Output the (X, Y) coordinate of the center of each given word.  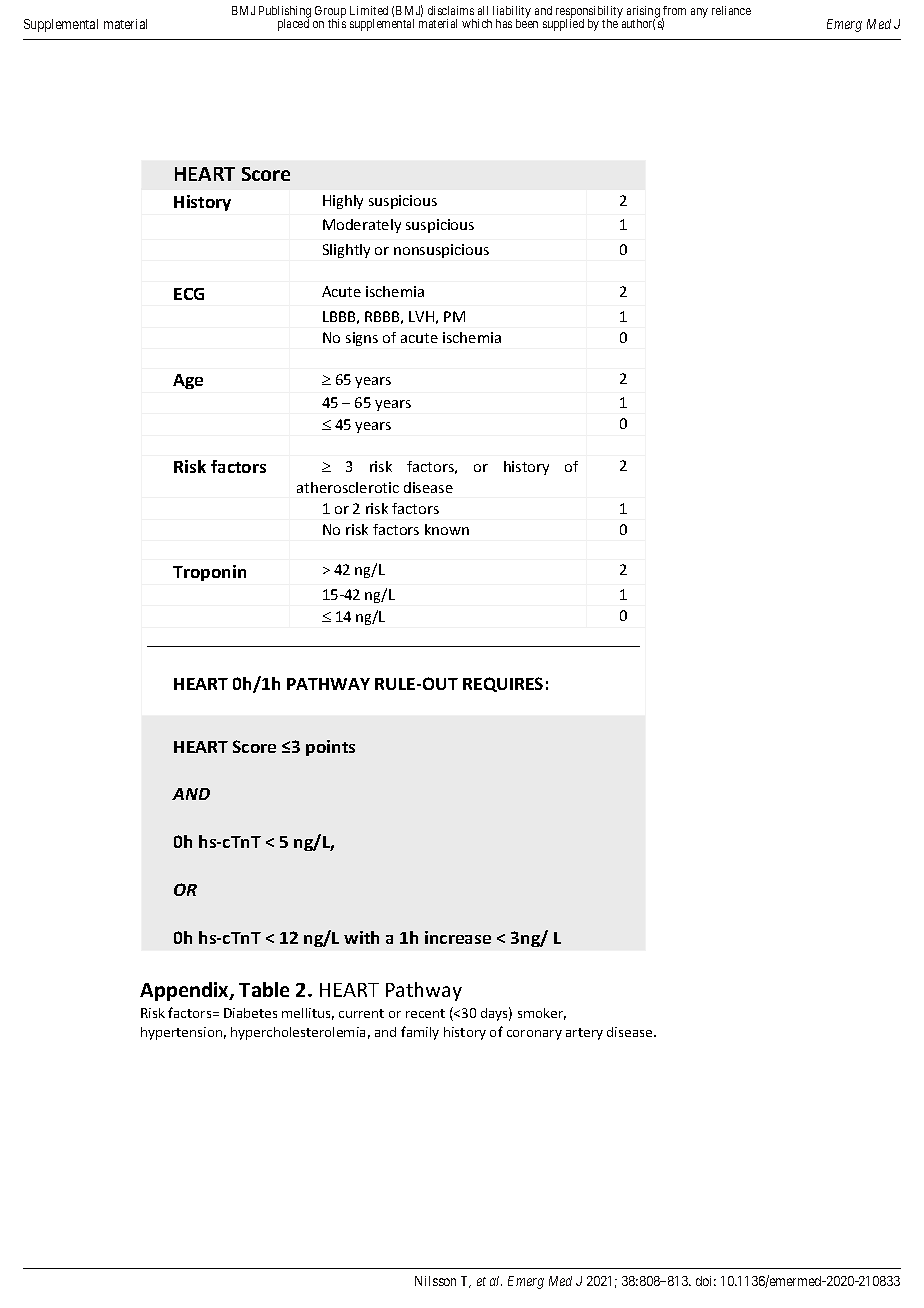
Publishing (285, 13)
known (447, 529)
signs (362, 339)
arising (643, 13)
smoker (542, 1014)
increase (458, 937)
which (477, 23)
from (674, 10)
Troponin (209, 573)
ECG (189, 294)
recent (425, 1013)
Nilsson (435, 1281)
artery (584, 1034)
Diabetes (250, 1013)
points (330, 748)
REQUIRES (503, 684)
